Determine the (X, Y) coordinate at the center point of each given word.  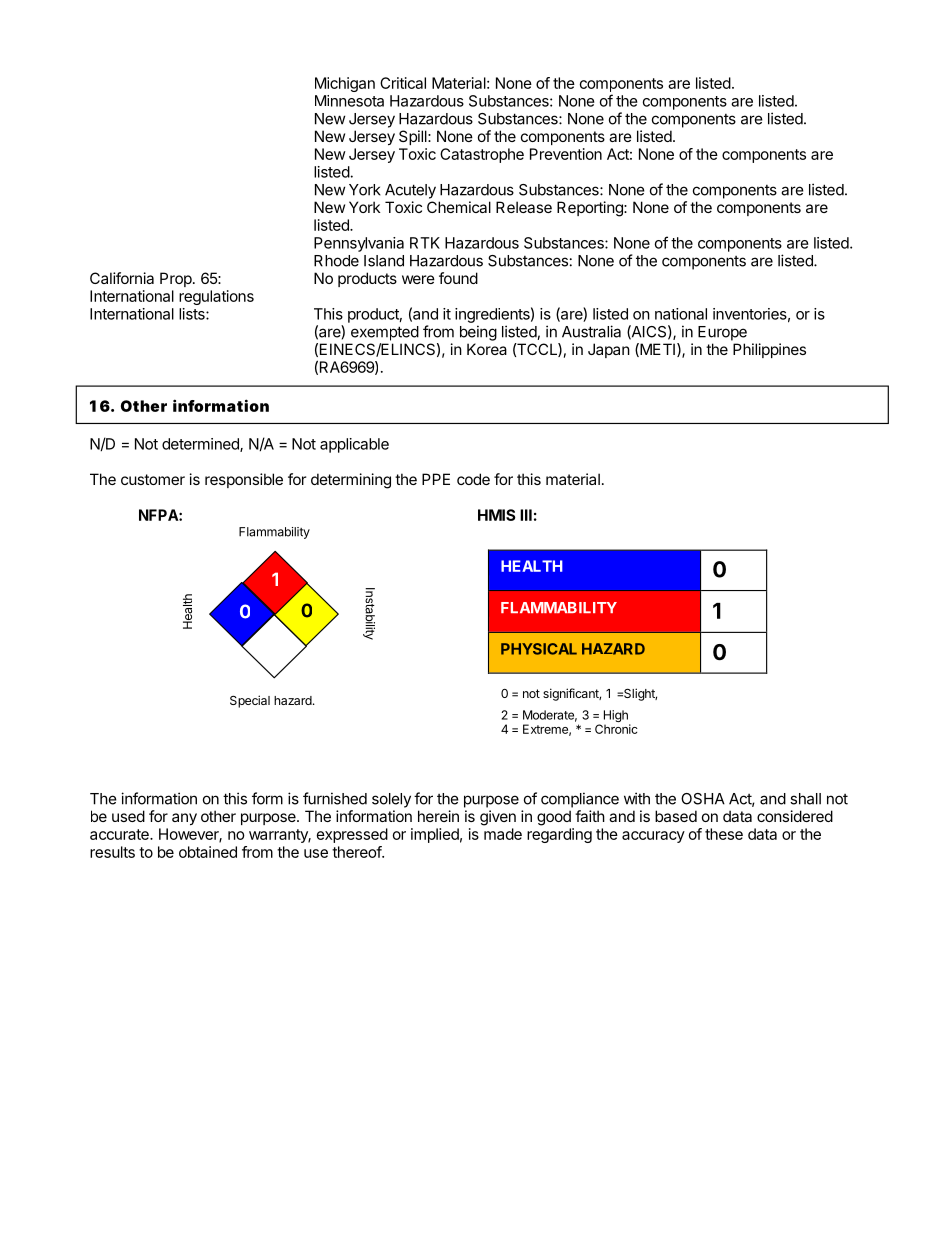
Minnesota (349, 101)
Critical (403, 83)
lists (193, 314)
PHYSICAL (539, 649)
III (526, 515)
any (184, 819)
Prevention (566, 154)
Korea (487, 349)
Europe (722, 333)
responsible (244, 480)
